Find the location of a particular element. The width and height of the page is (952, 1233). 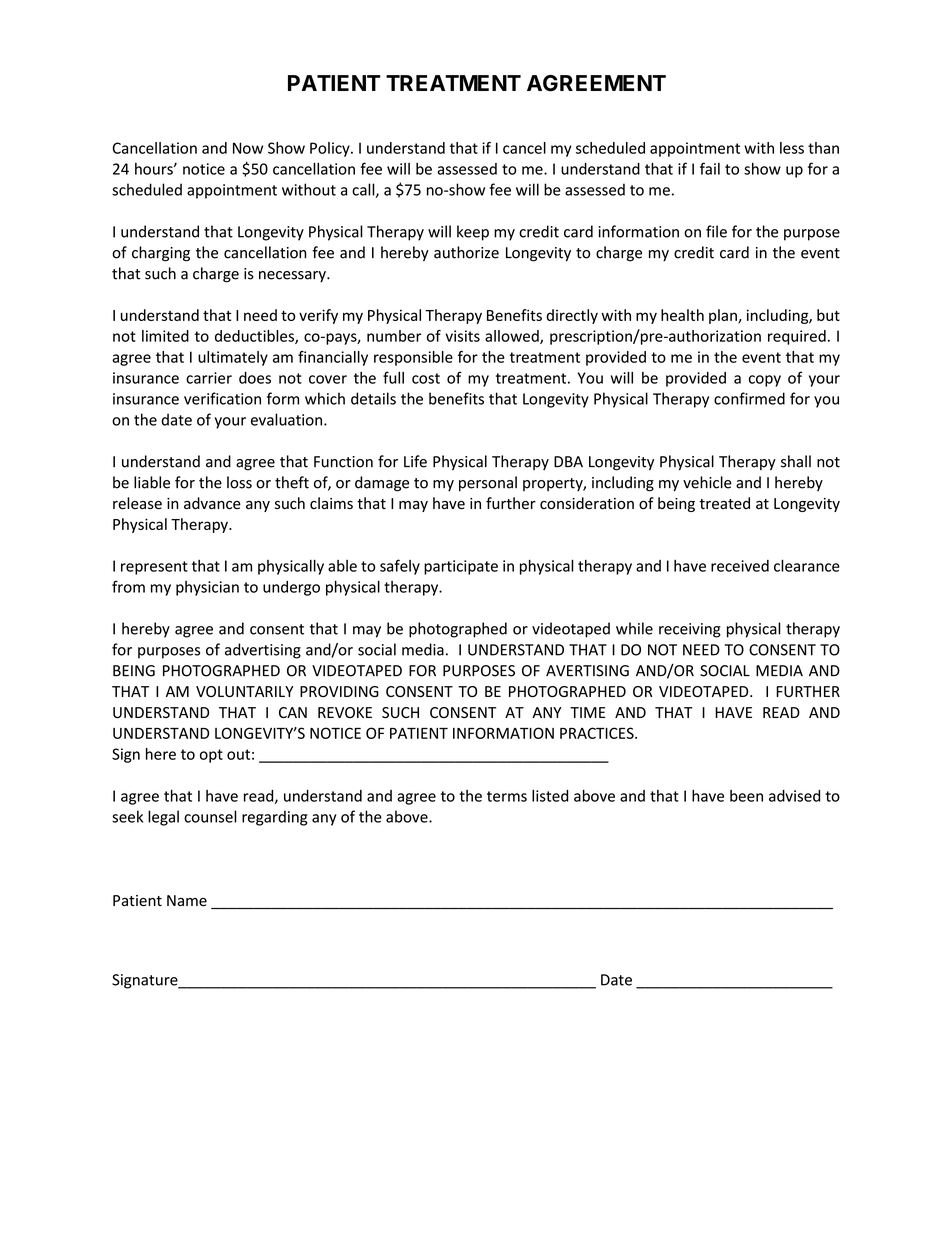

treated is located at coordinates (724, 503).
